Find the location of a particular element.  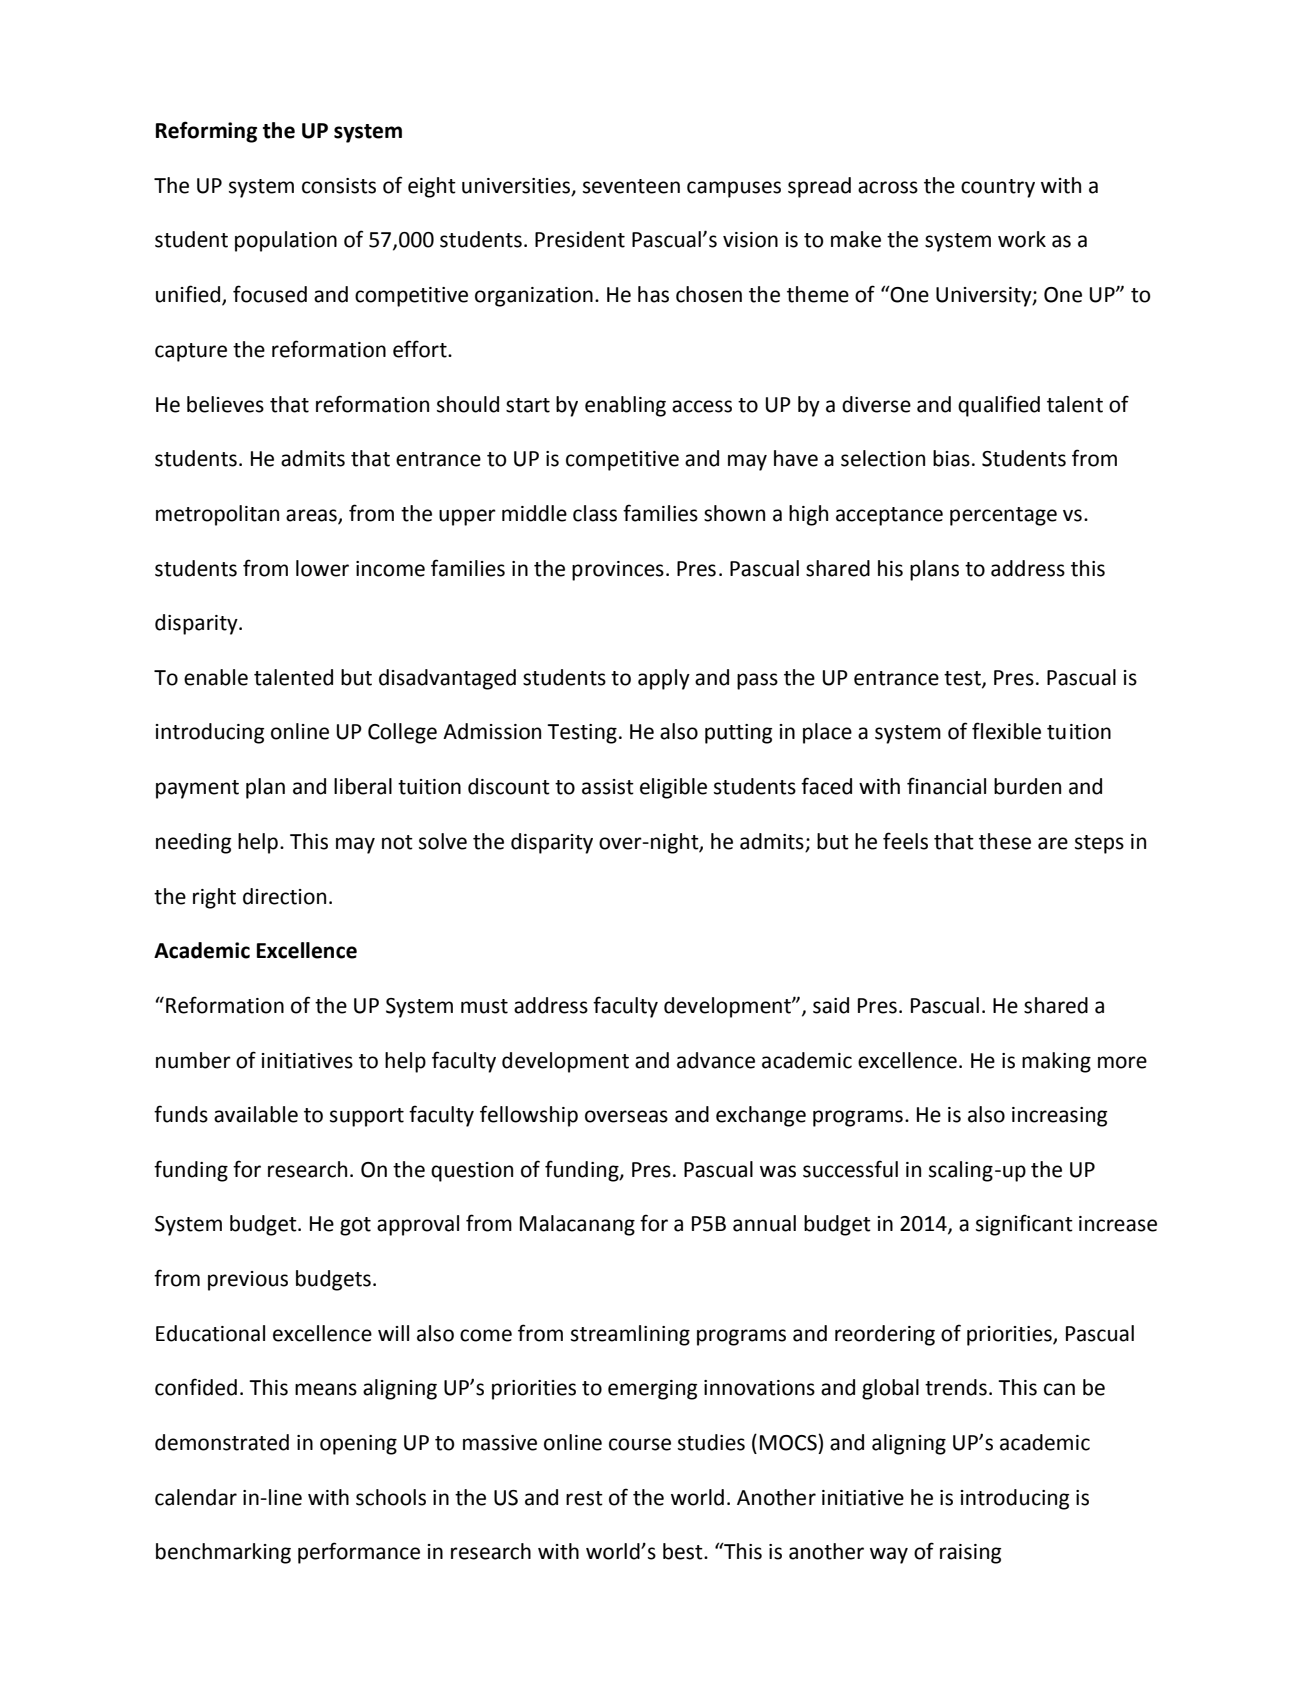

significant is located at coordinates (1024, 1225).
